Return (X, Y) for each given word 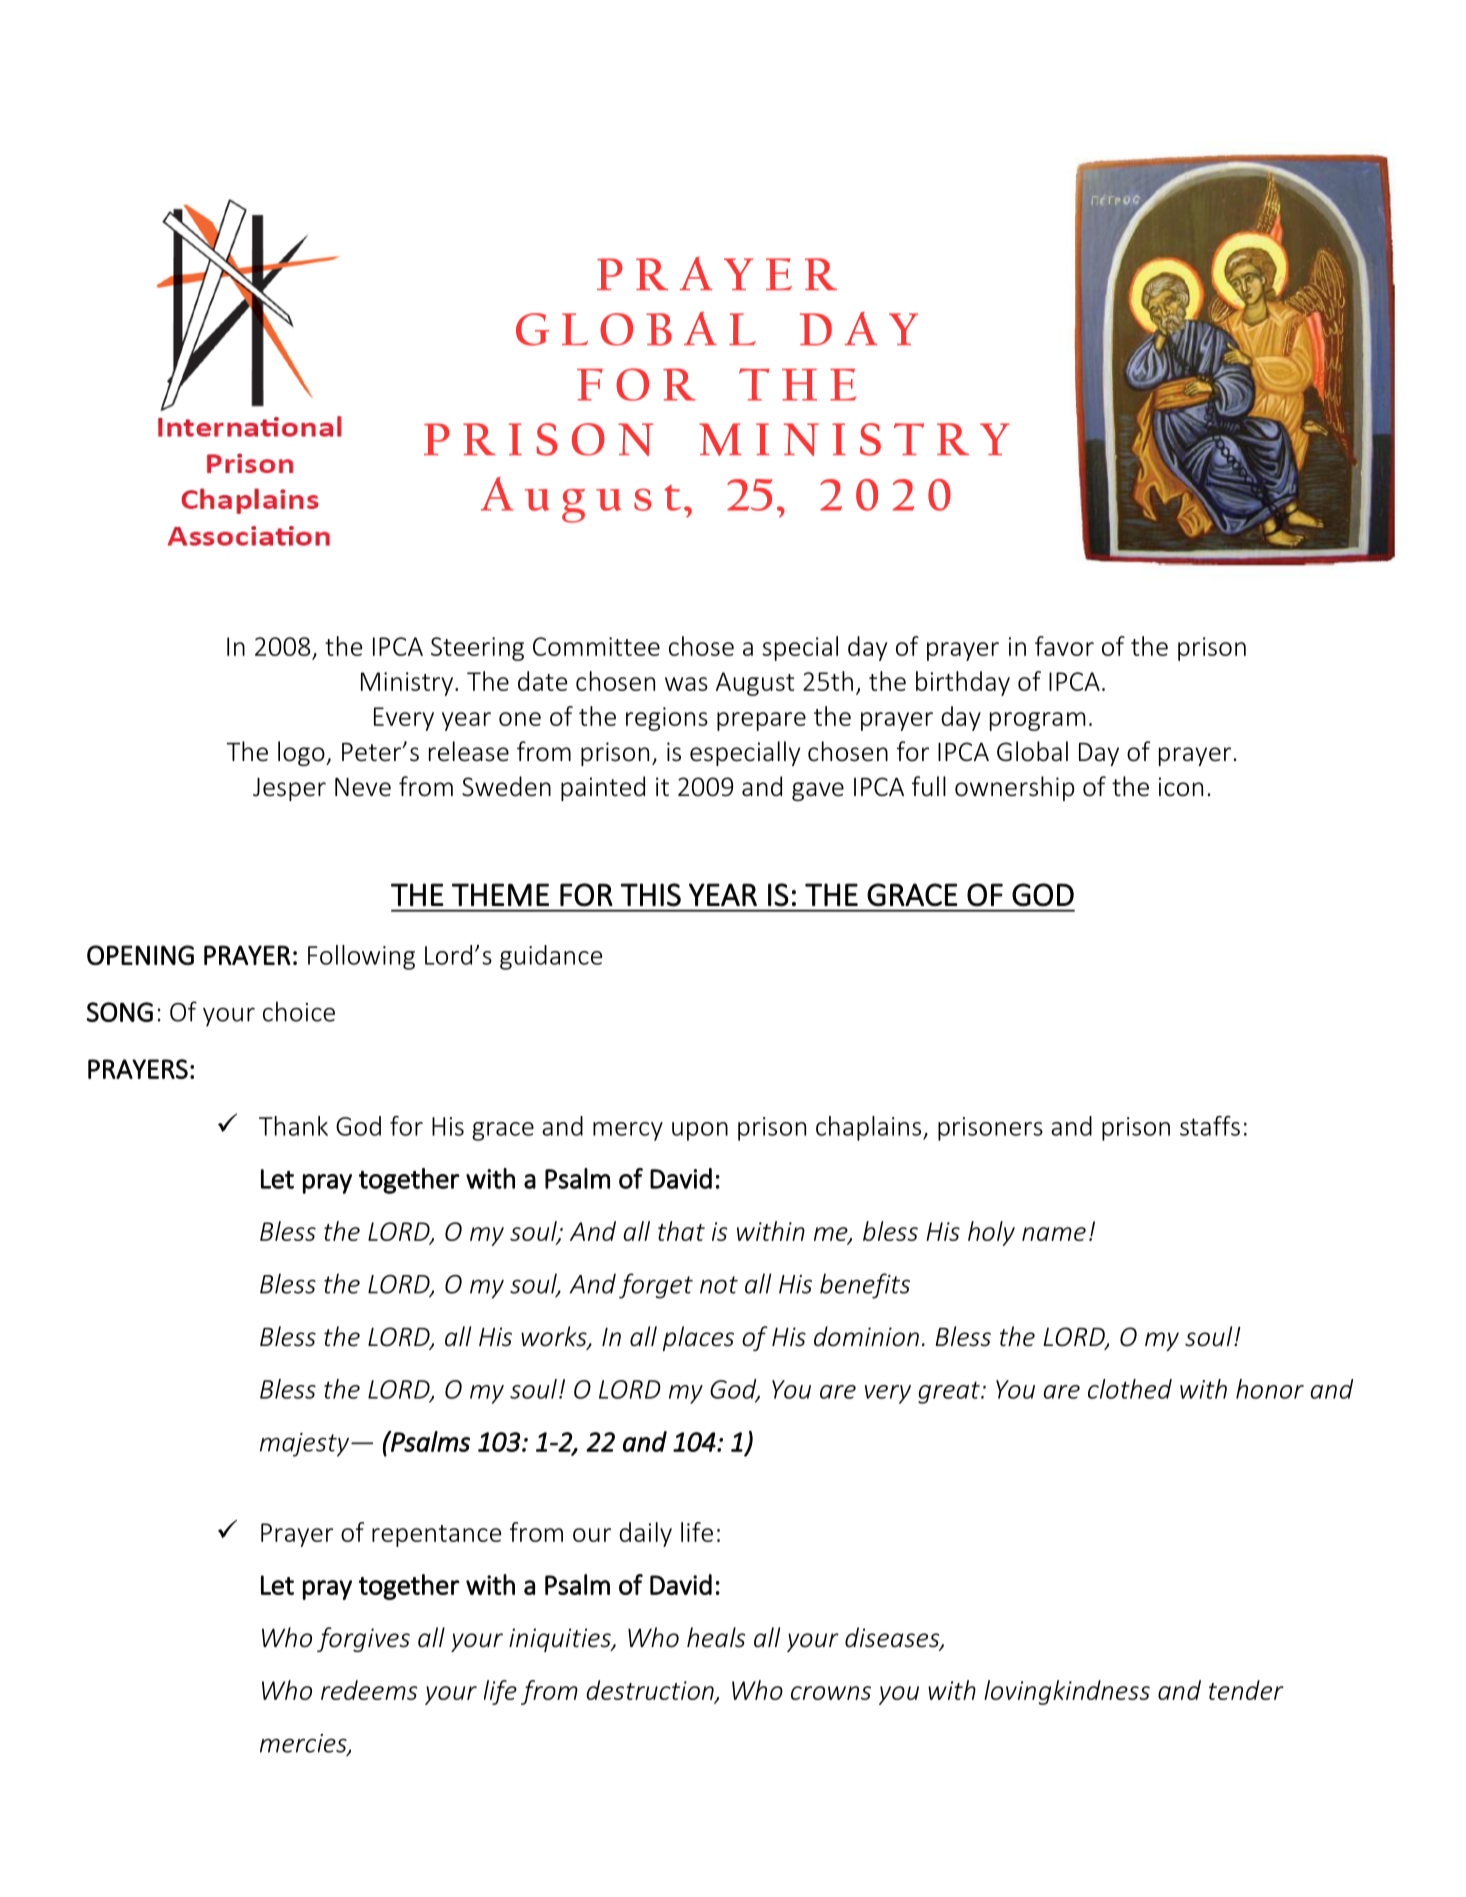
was (686, 684)
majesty (306, 1445)
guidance (551, 957)
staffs (1210, 1126)
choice (299, 1011)
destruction (651, 1691)
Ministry (408, 684)
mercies (304, 1744)
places (698, 1338)
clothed (1130, 1389)
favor (1064, 646)
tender (1246, 1690)
